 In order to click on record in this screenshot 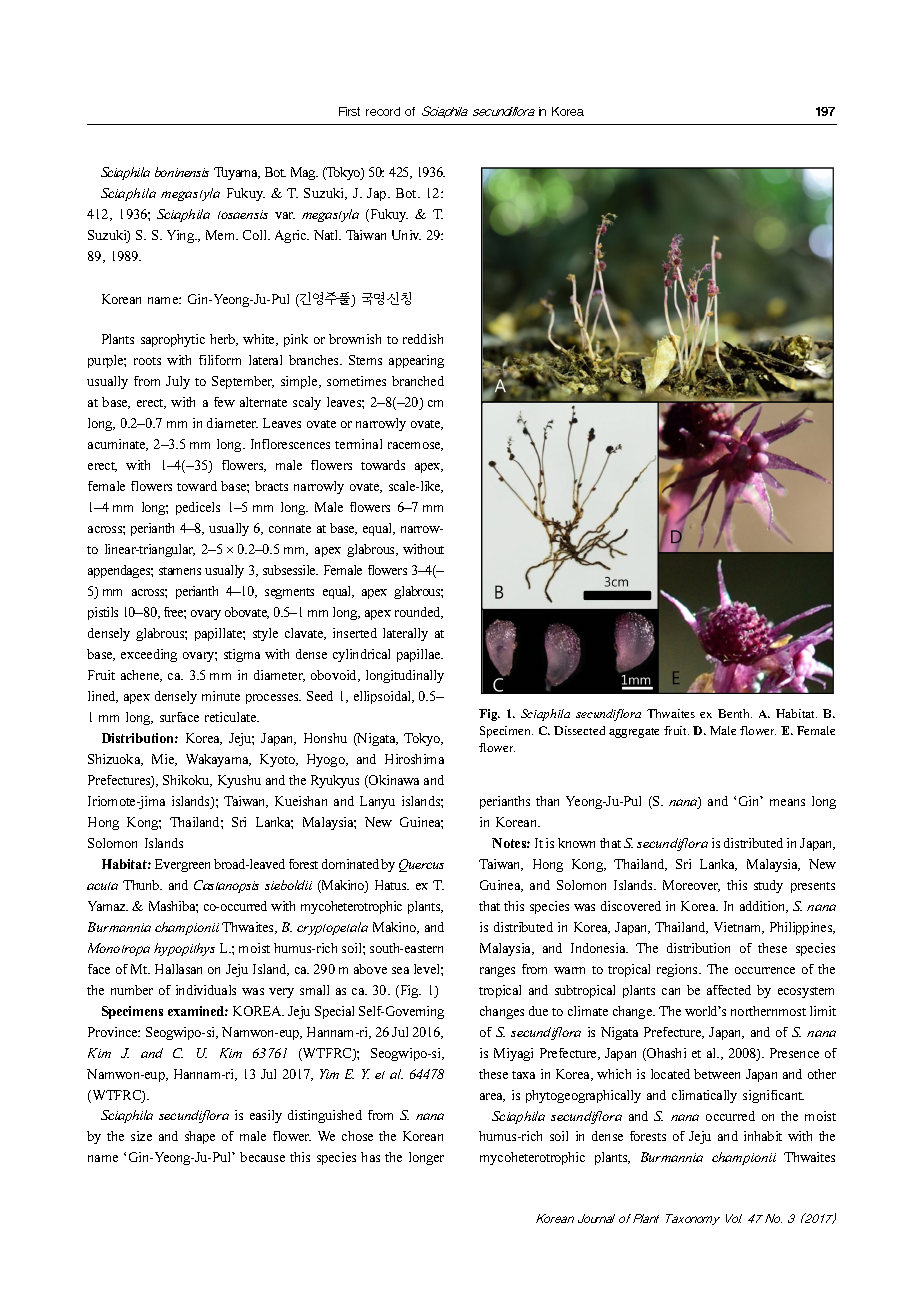, I will do `click(383, 111)`.
